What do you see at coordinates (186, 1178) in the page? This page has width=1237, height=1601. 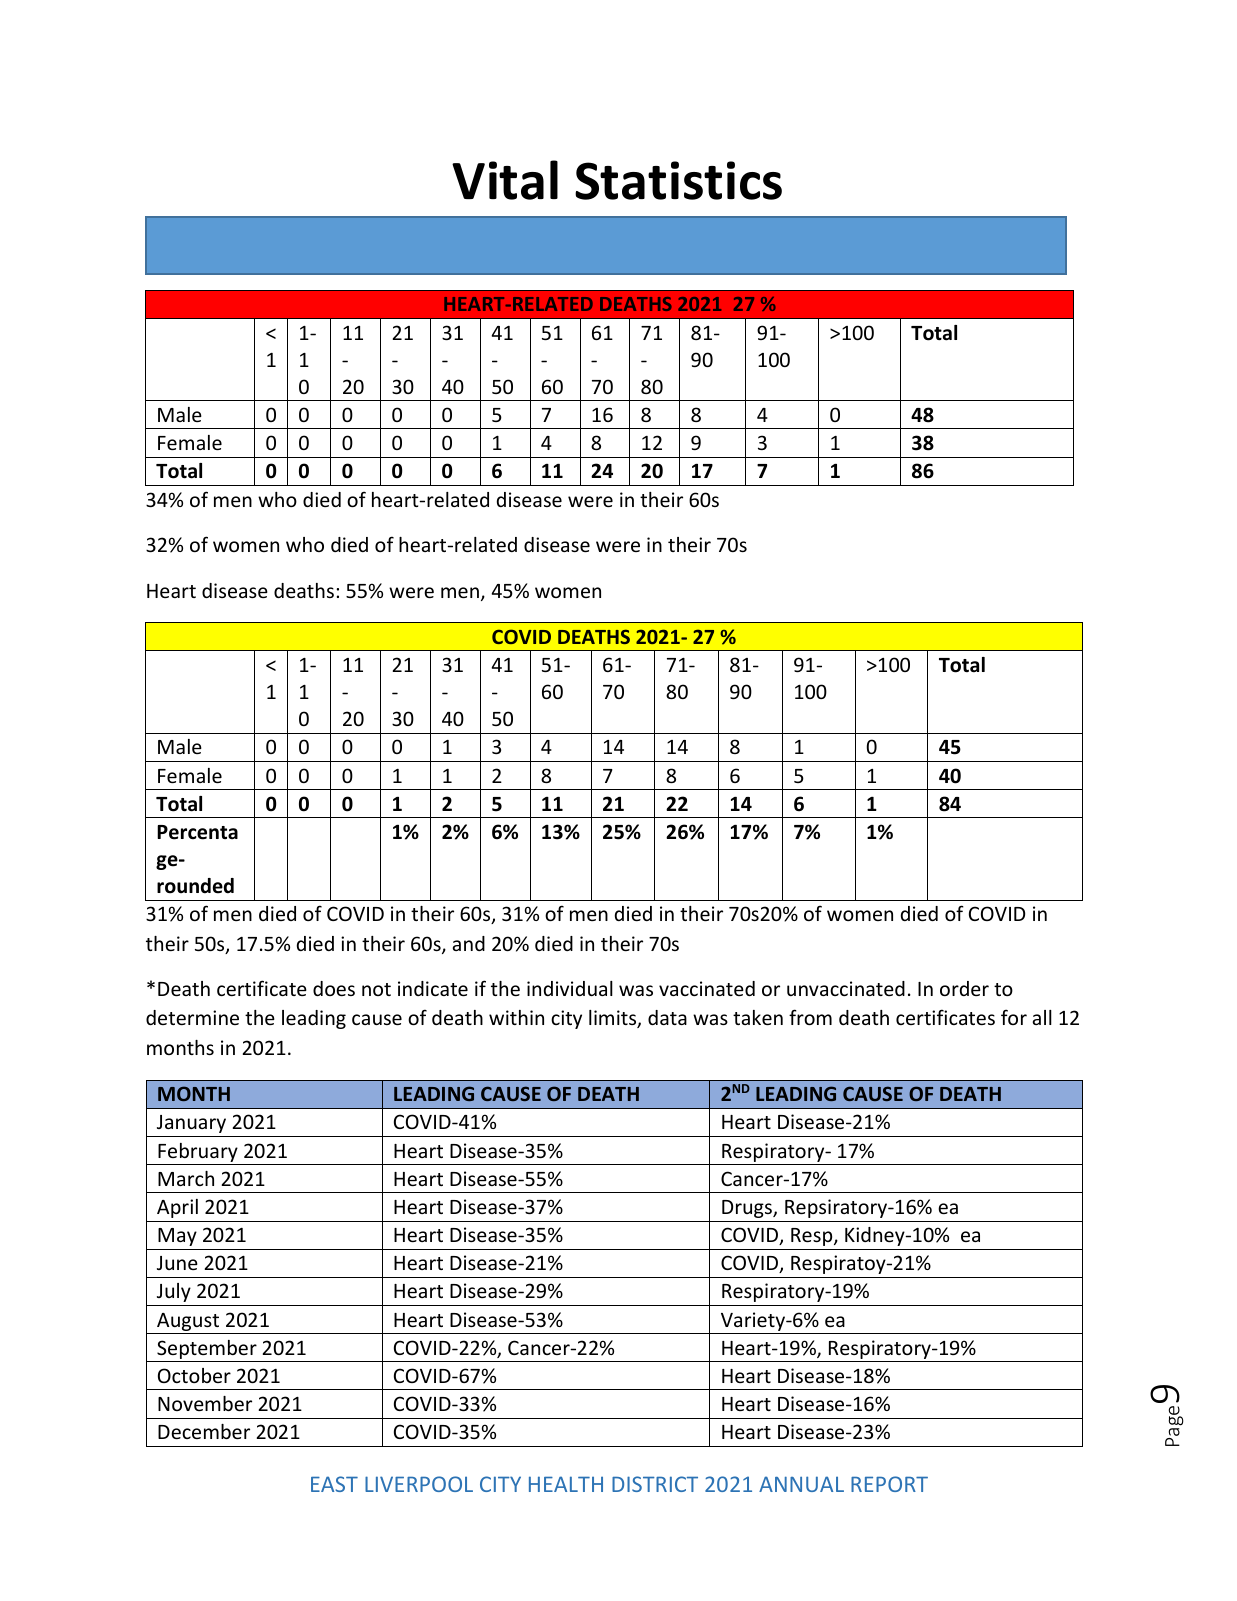 I see `March` at bounding box center [186, 1178].
